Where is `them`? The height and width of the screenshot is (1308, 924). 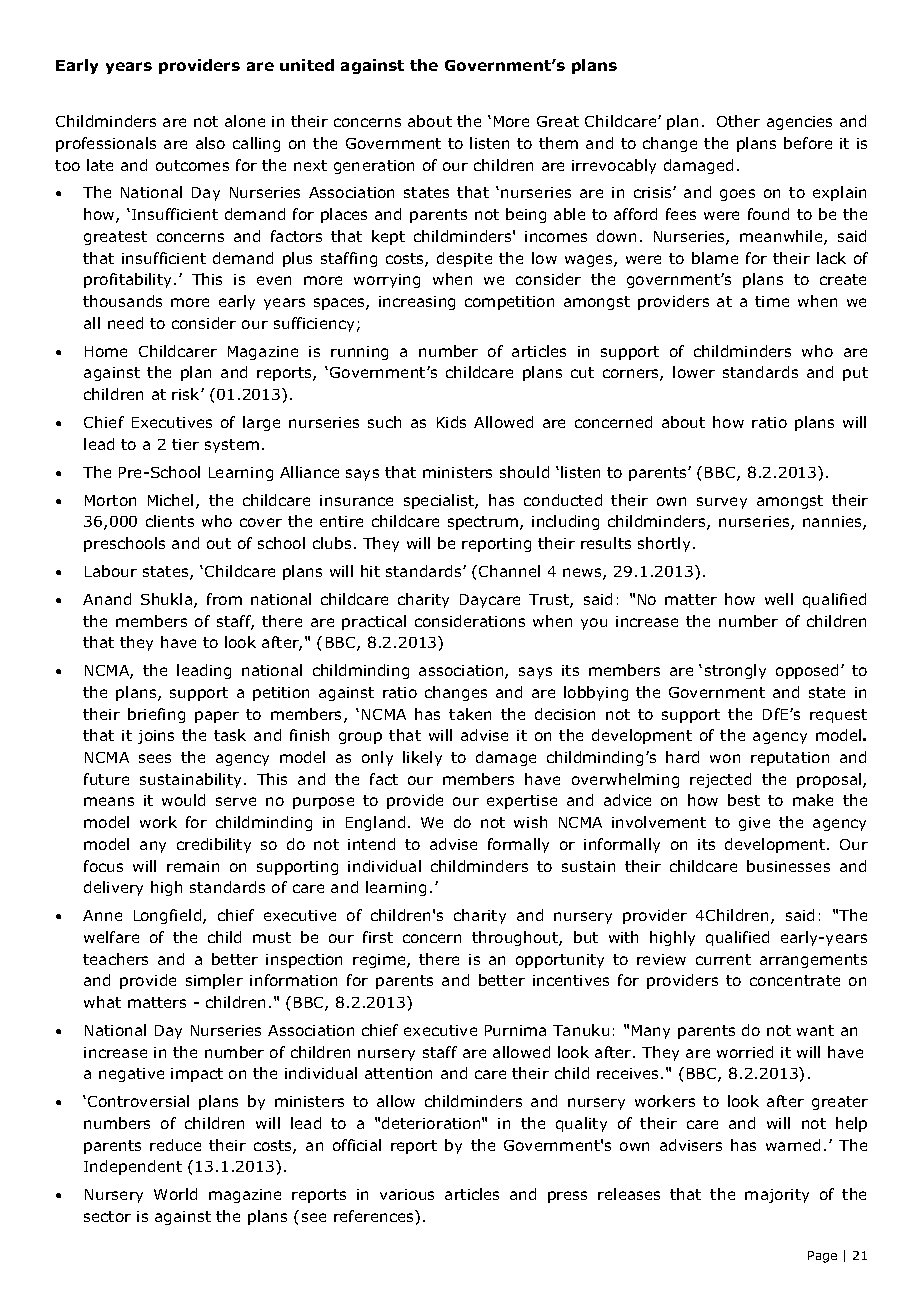
them is located at coordinates (558, 143).
